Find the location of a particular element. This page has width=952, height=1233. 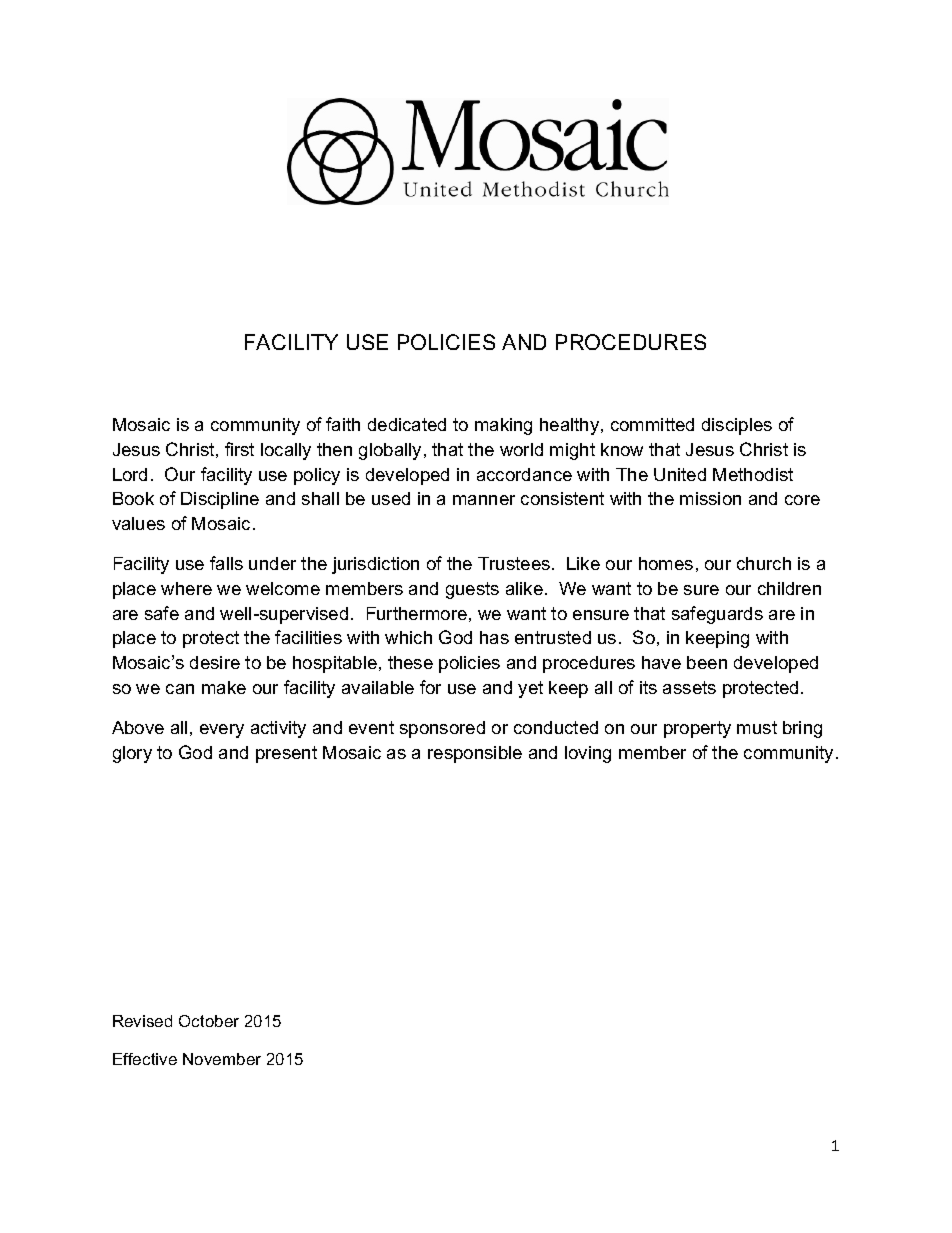

responsible is located at coordinates (475, 754).
